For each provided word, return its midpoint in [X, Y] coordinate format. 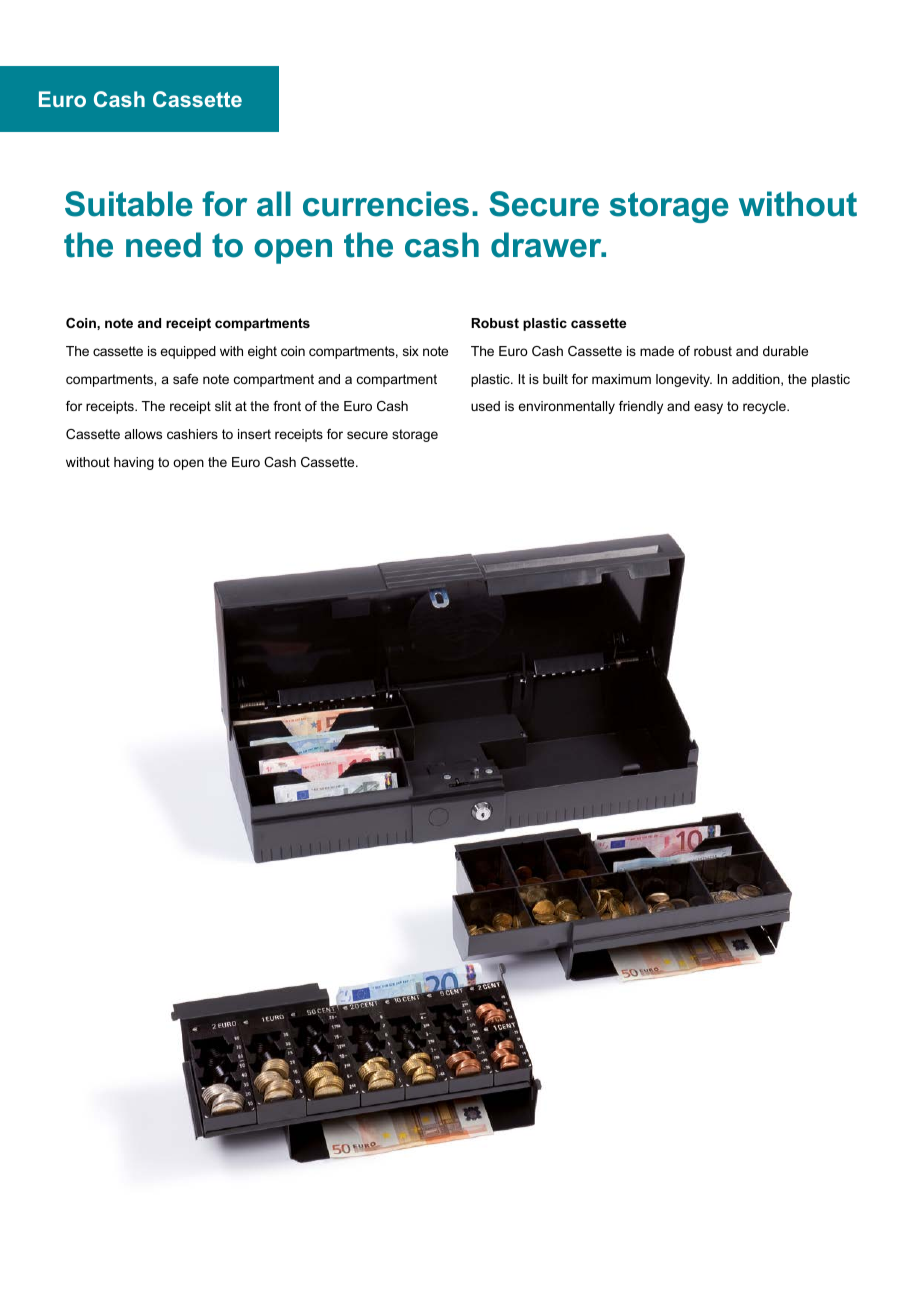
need [163, 245]
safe [185, 379]
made [657, 351]
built [555, 379]
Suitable [129, 204]
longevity [684, 380]
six [411, 351]
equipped [188, 352]
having [134, 463]
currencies [386, 204]
